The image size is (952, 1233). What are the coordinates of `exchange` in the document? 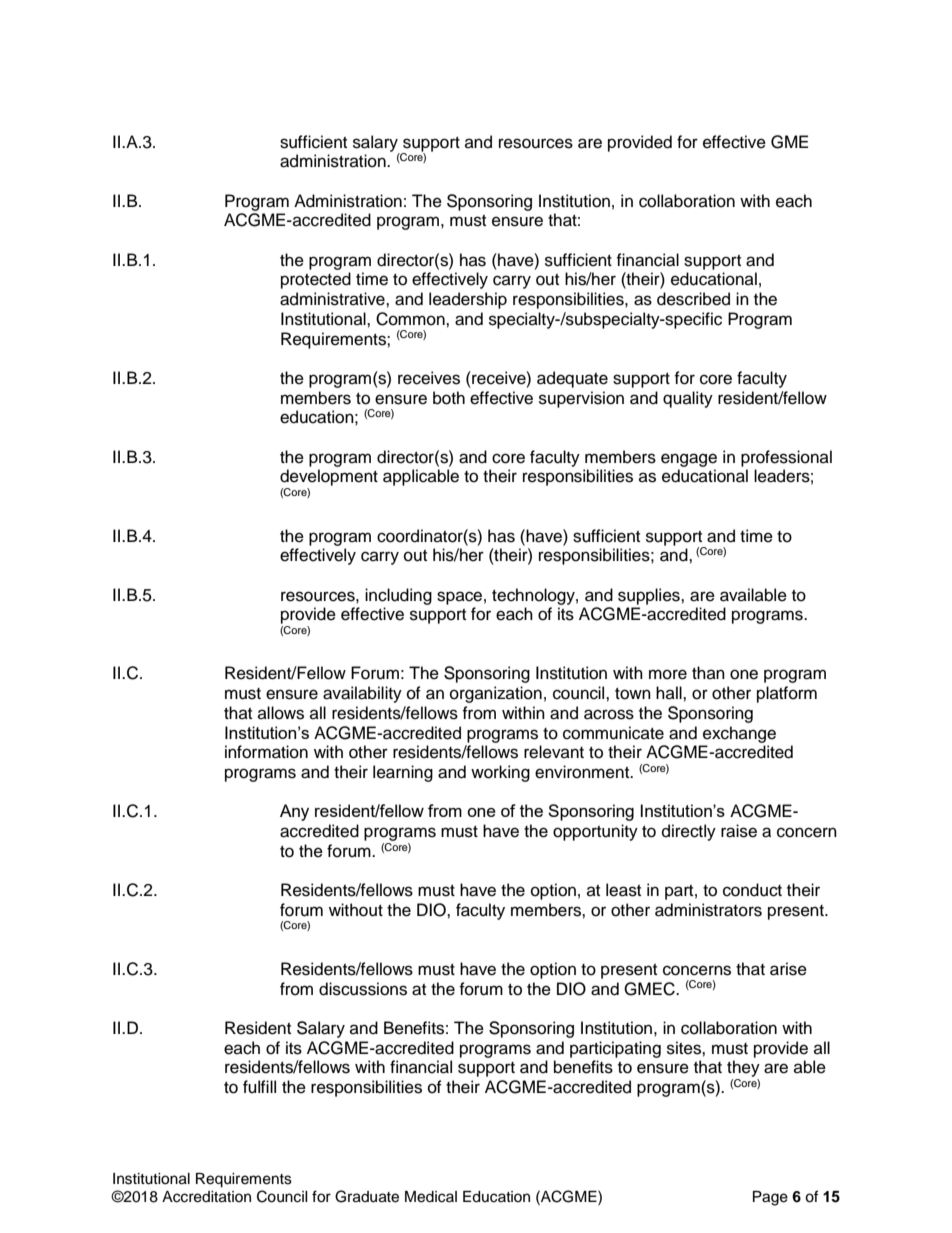 It's located at (739, 734).
